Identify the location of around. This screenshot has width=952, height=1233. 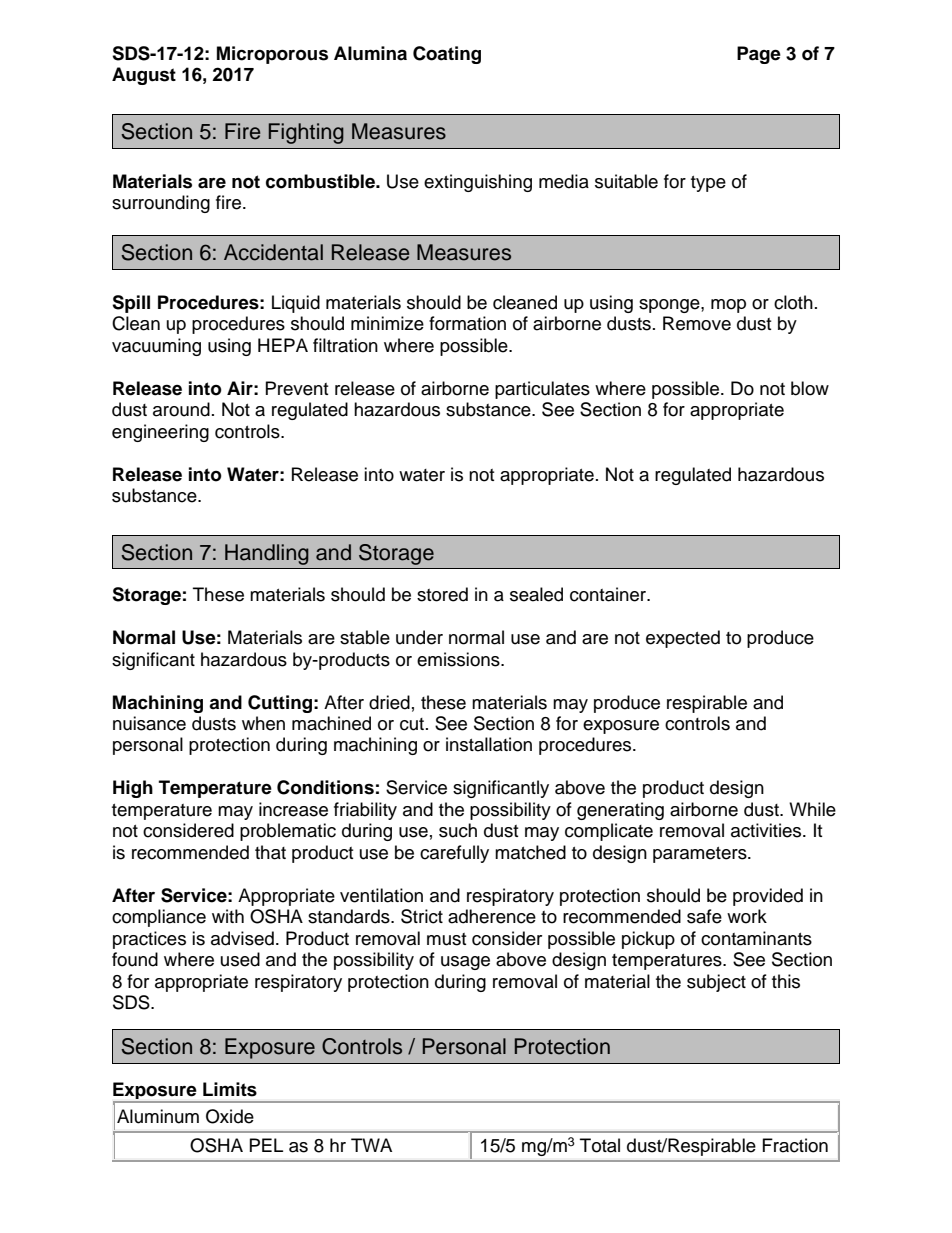
(181, 409).
